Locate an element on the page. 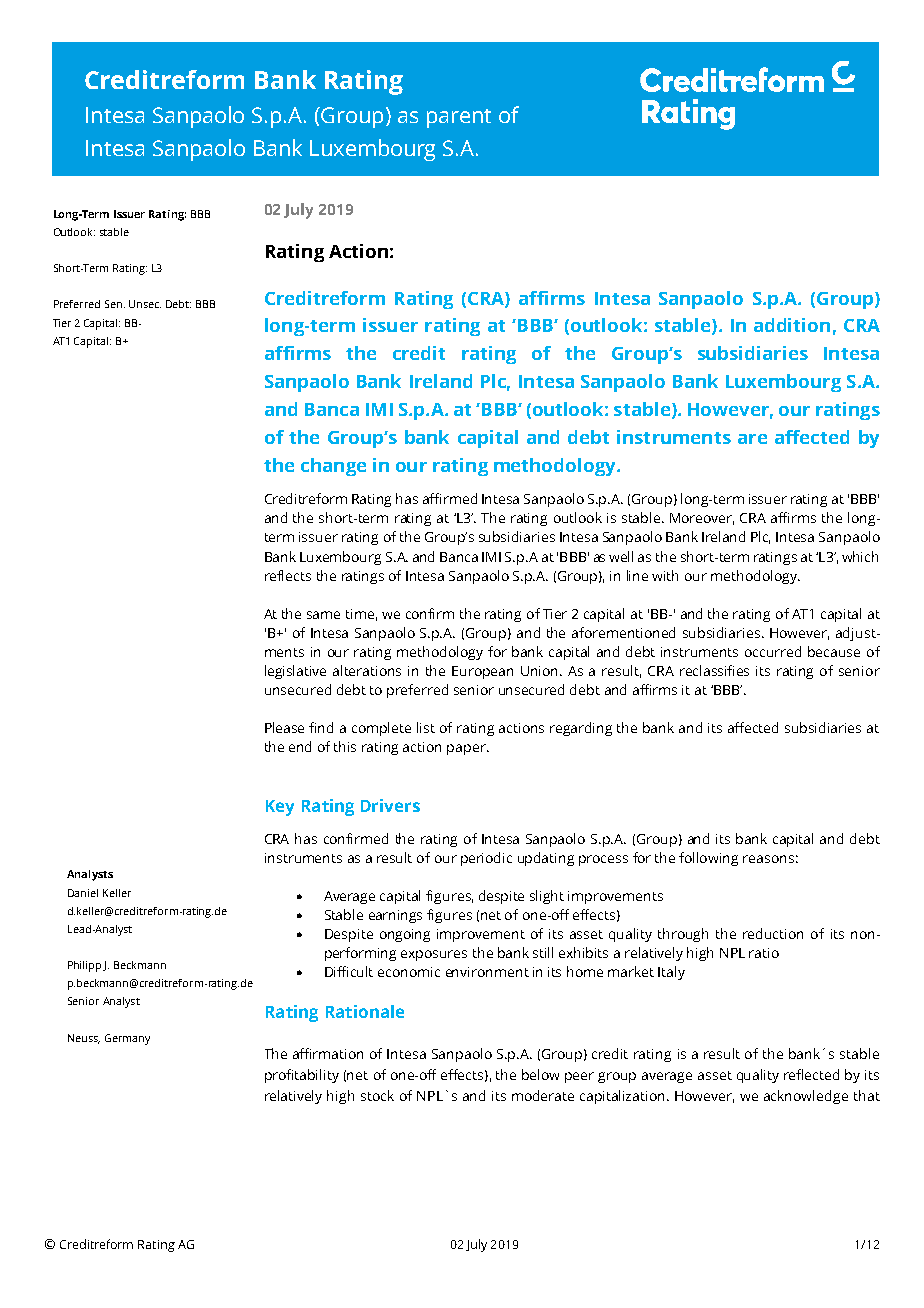 The width and height of the document is (924, 1308). Moreover is located at coordinates (702, 519).
